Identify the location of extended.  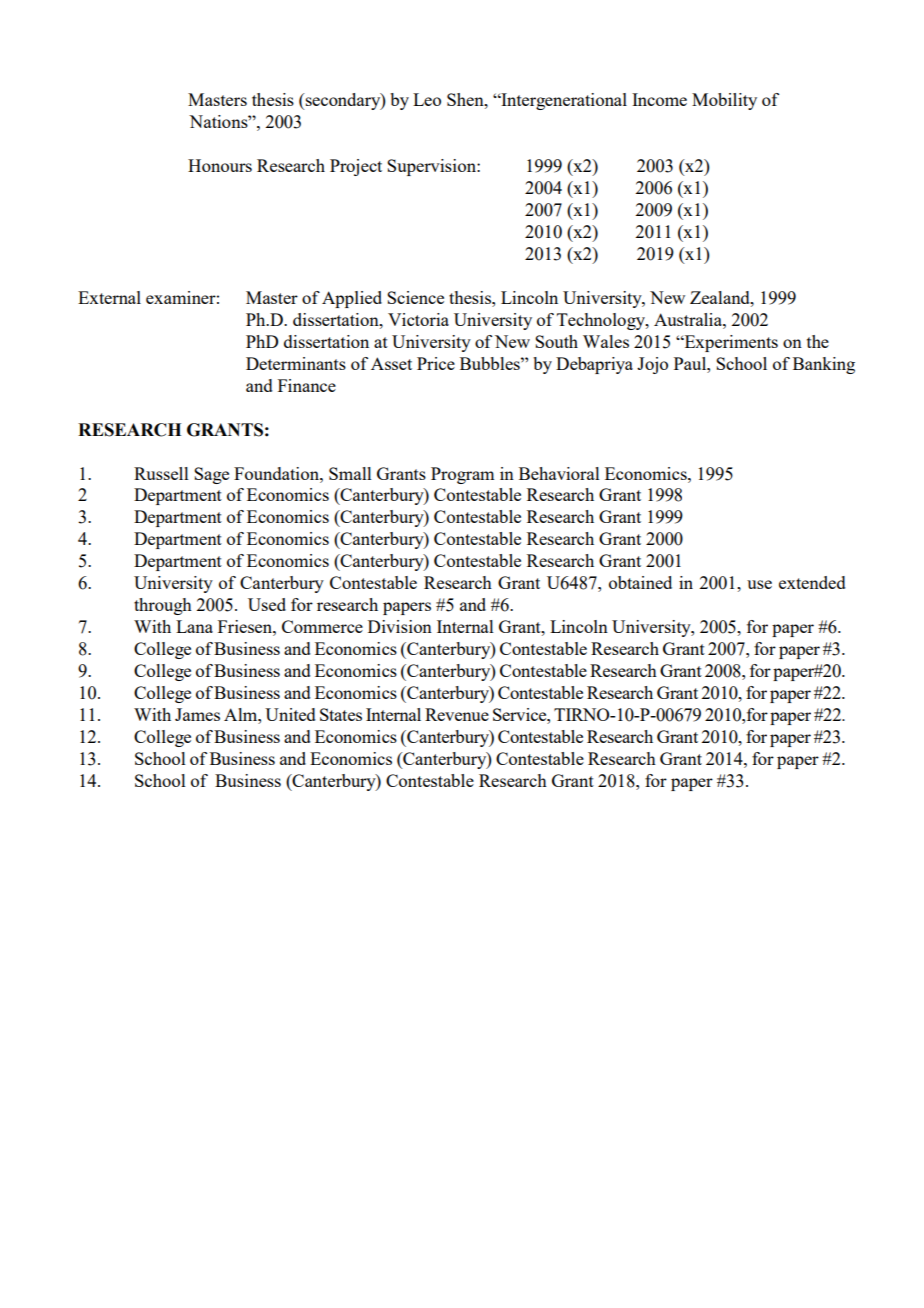
(812, 582).
